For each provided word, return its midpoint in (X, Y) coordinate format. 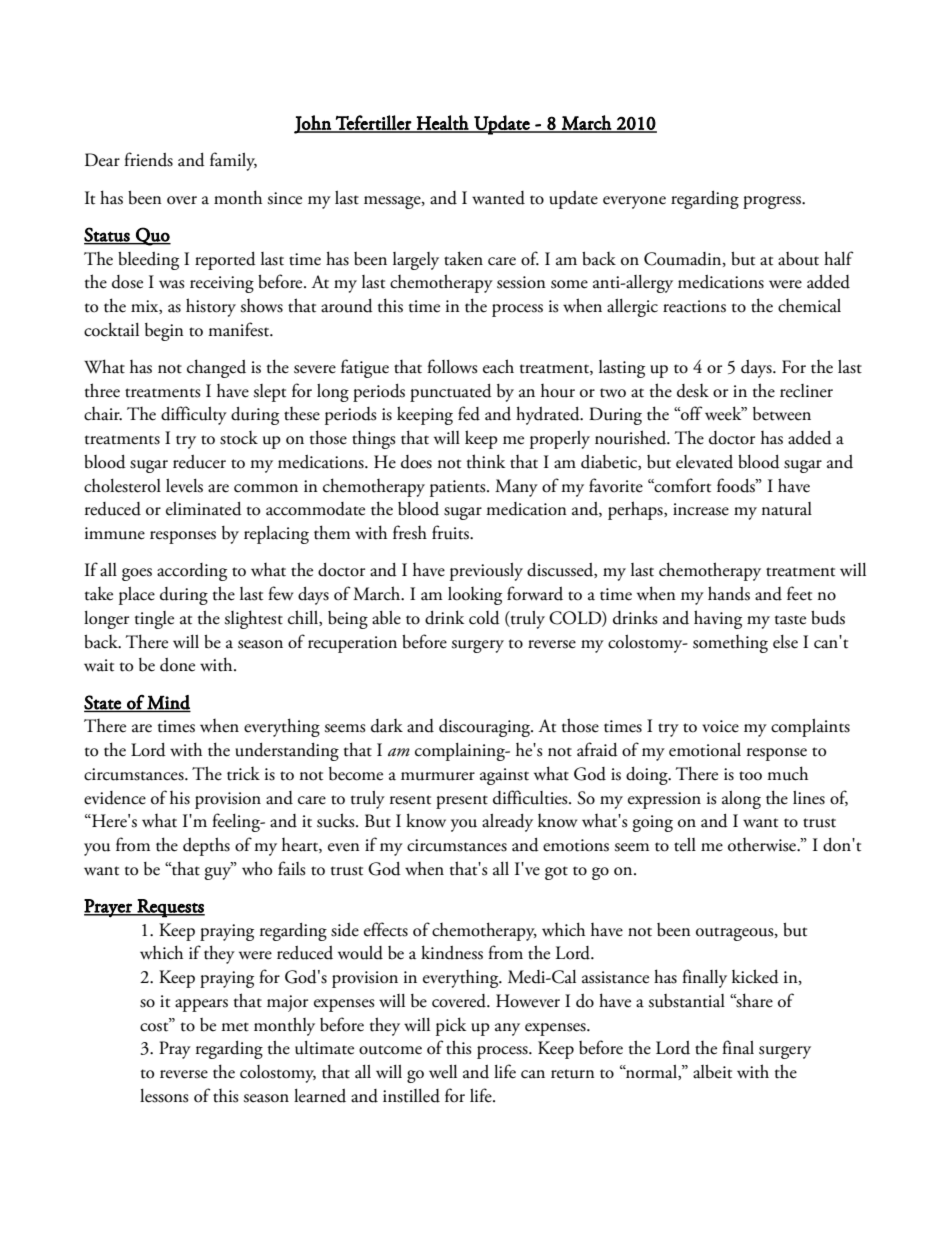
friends (148, 159)
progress (773, 202)
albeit (712, 1072)
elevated (704, 462)
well (443, 1072)
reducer (199, 462)
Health (443, 123)
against (504, 776)
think (486, 461)
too (750, 776)
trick (243, 774)
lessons (164, 1096)
